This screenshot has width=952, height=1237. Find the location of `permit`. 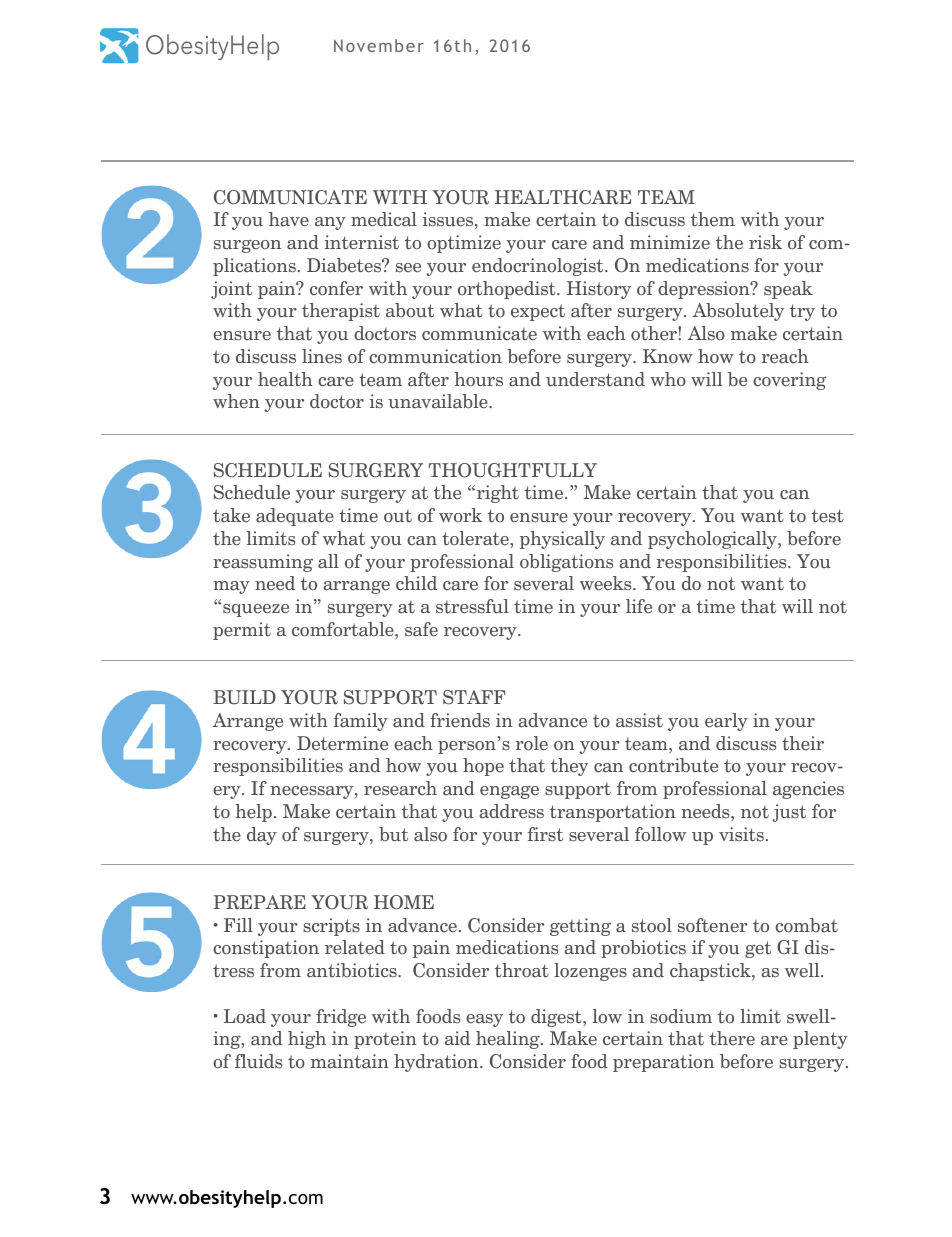

permit is located at coordinates (242, 631).
